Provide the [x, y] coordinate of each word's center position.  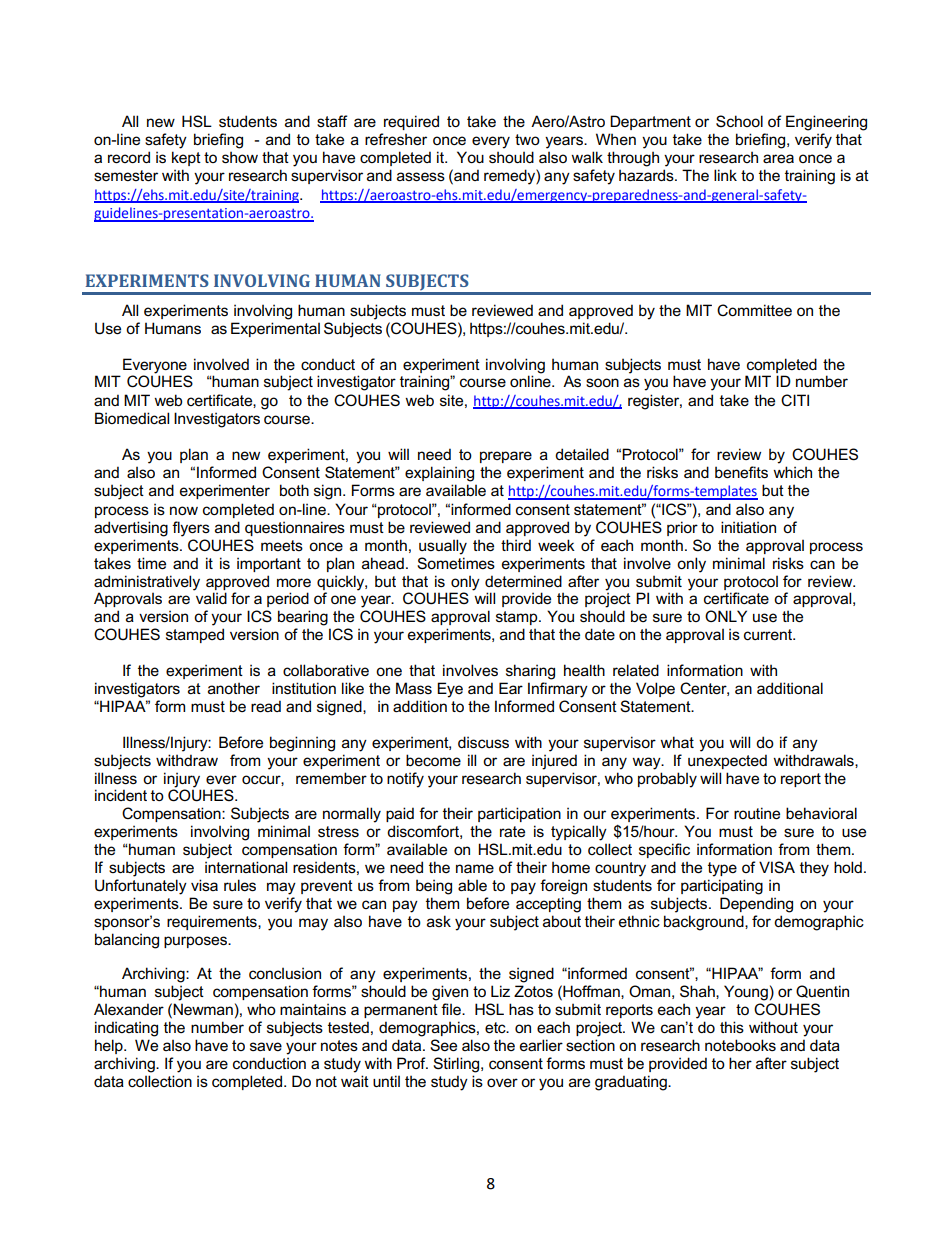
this [732, 1027]
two [527, 139]
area [778, 158]
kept [186, 158]
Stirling [457, 1065]
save [266, 1046]
